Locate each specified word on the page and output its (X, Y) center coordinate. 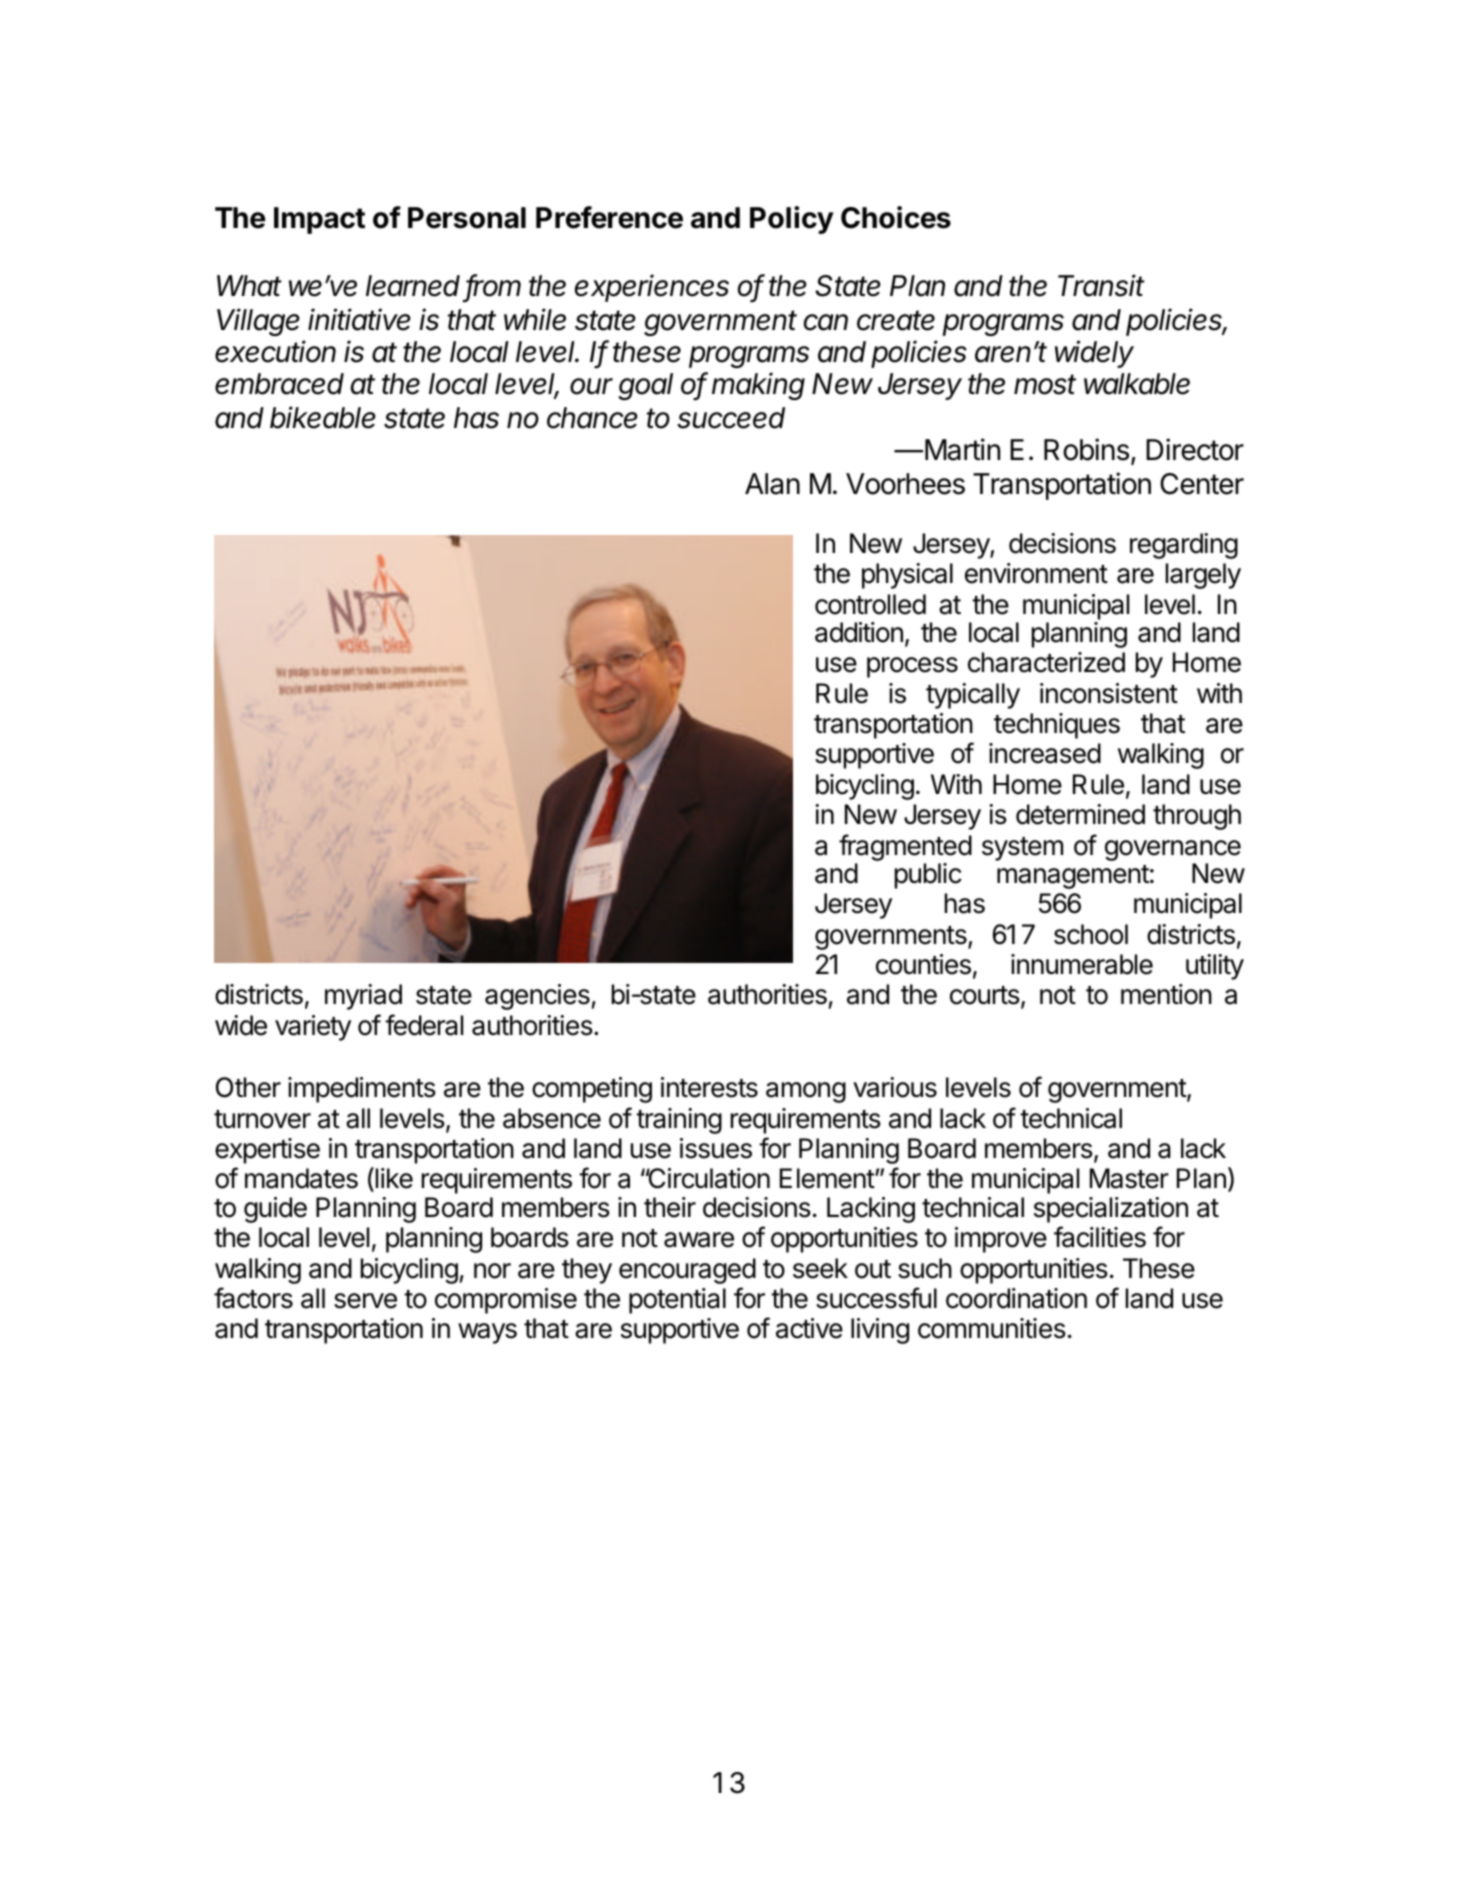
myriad (363, 997)
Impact (319, 220)
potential (677, 1301)
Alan (772, 484)
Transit (1101, 285)
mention (1166, 994)
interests (709, 1087)
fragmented (905, 847)
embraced (279, 384)
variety (313, 1028)
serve (365, 1301)
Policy (792, 220)
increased (1045, 753)
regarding (1184, 546)
